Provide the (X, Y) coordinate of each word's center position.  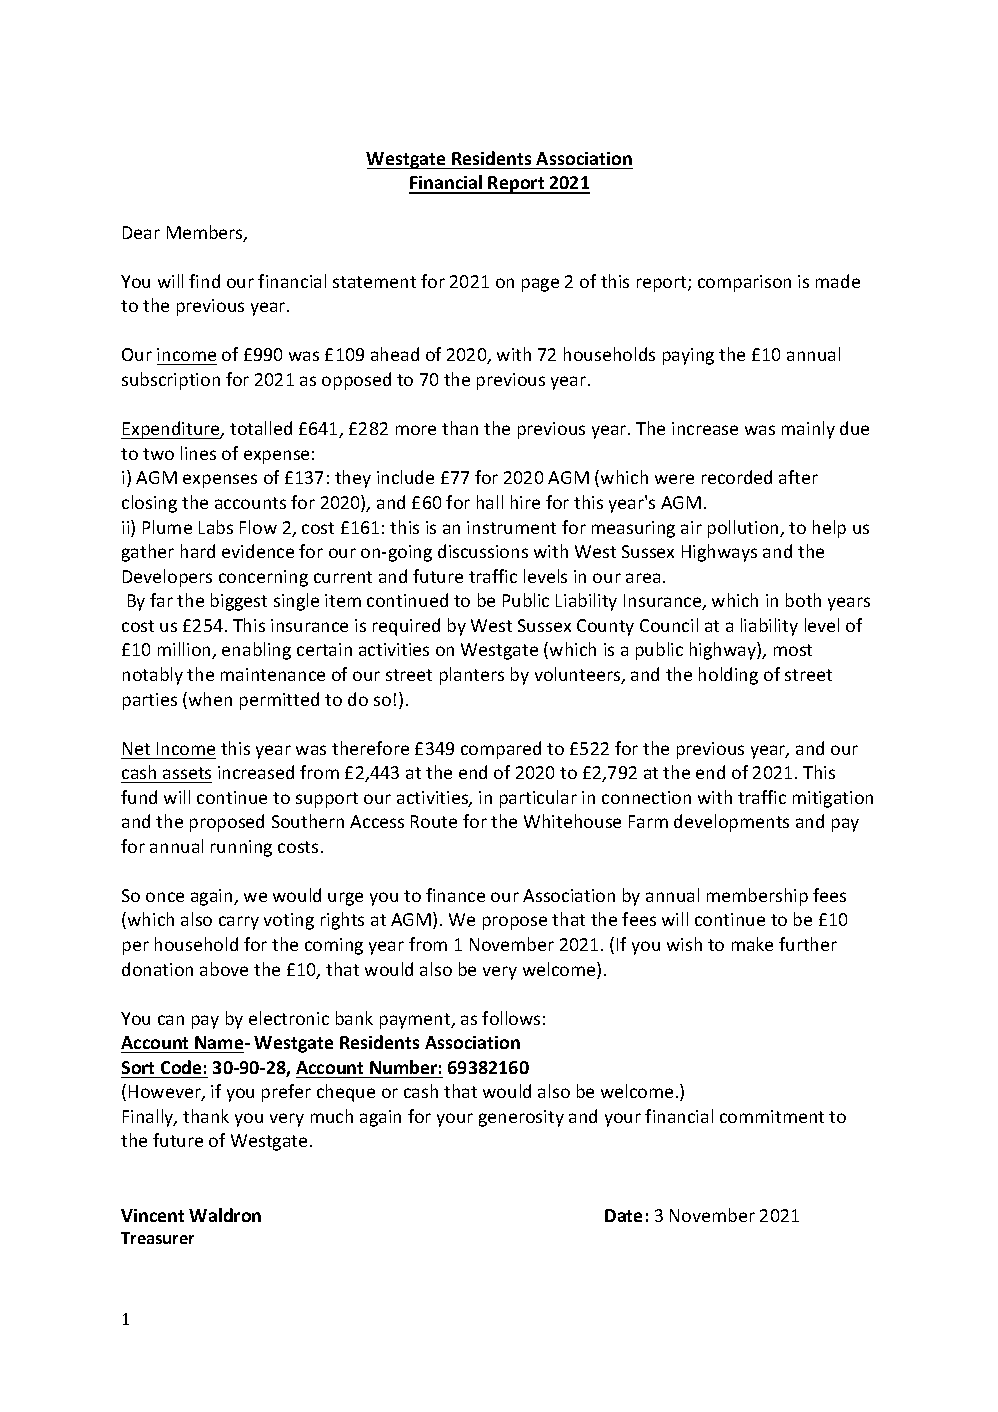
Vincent (152, 1215)
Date (623, 1215)
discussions (483, 551)
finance (455, 895)
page (540, 285)
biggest (239, 602)
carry (239, 923)
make (752, 944)
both (803, 600)
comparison (744, 283)
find (204, 281)
